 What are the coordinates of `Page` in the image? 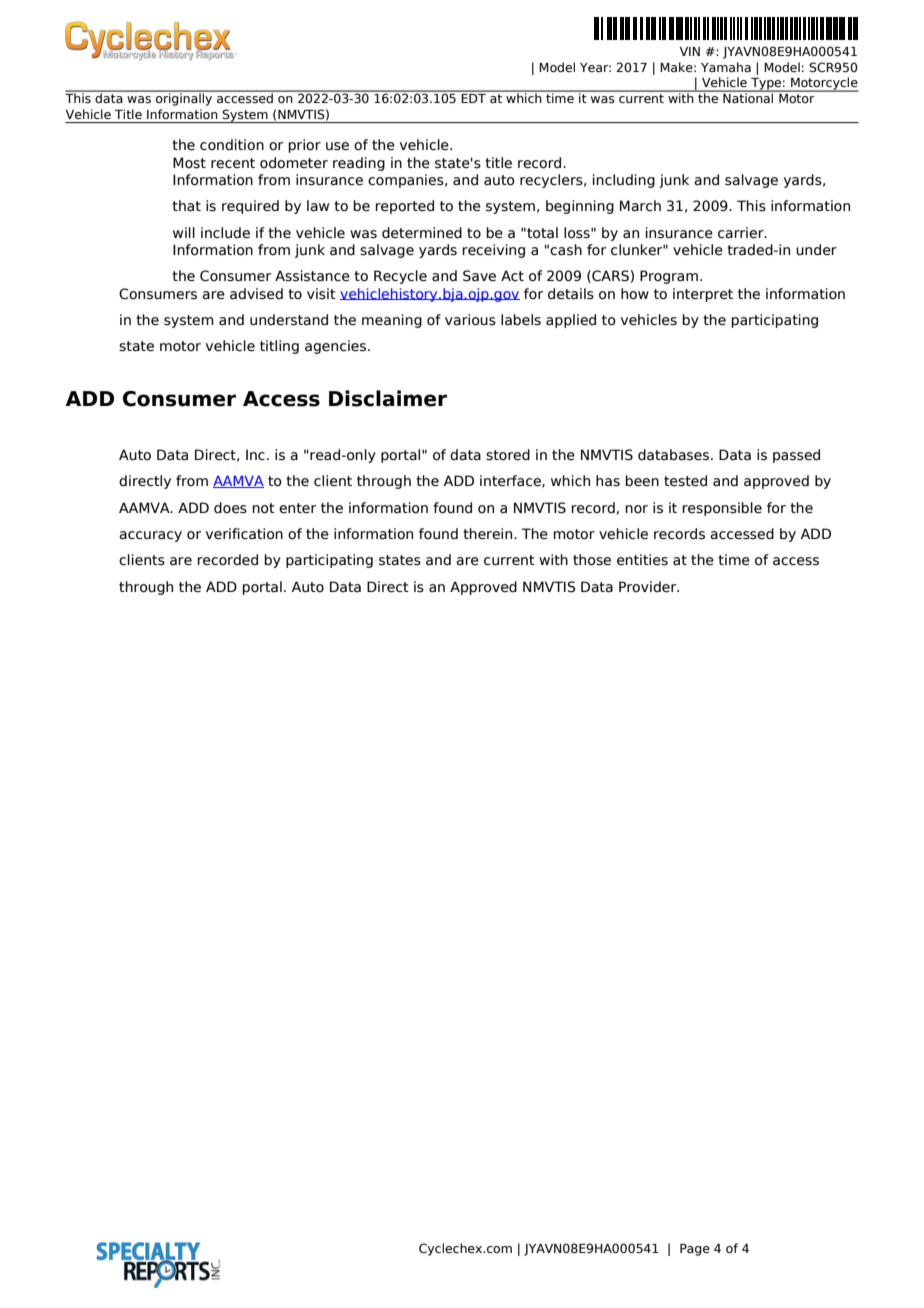 It's located at (695, 1250).
